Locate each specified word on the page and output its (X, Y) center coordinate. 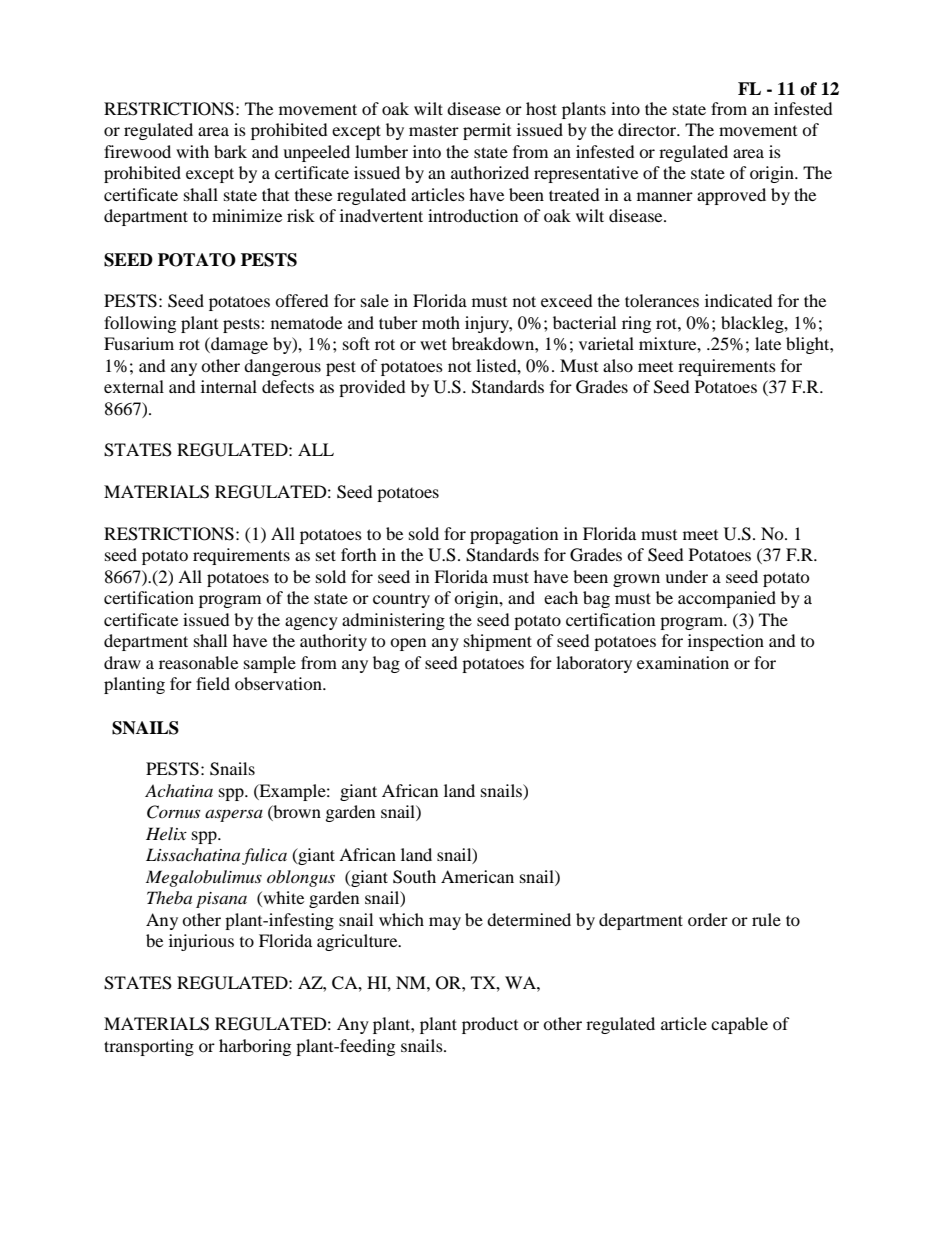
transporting (149, 1047)
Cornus (173, 812)
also (618, 365)
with (192, 151)
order (708, 919)
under (686, 576)
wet (433, 344)
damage (238, 345)
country (401, 600)
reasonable (198, 662)
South (414, 877)
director (648, 129)
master (434, 130)
